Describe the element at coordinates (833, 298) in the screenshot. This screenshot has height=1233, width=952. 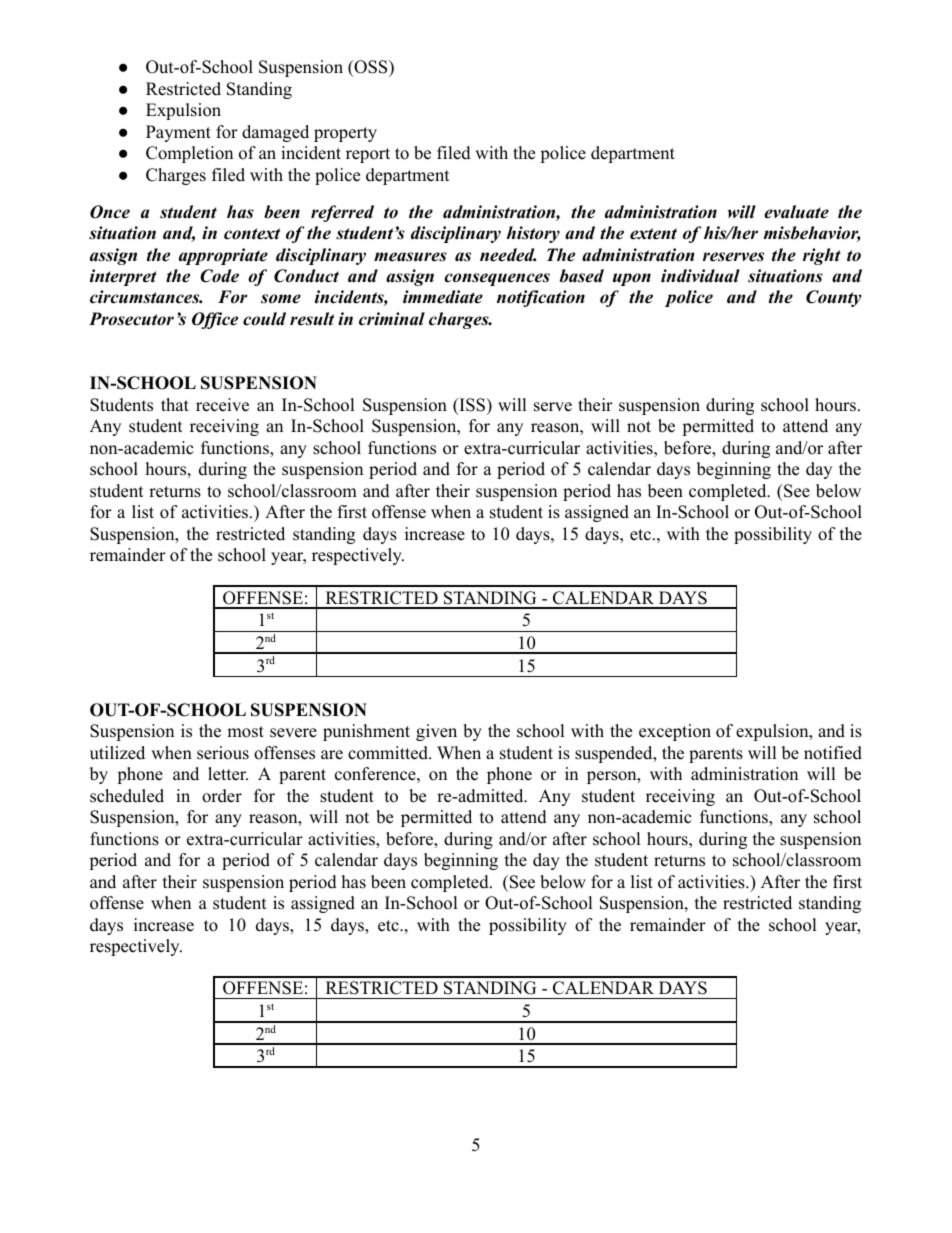
I see `County` at that location.
